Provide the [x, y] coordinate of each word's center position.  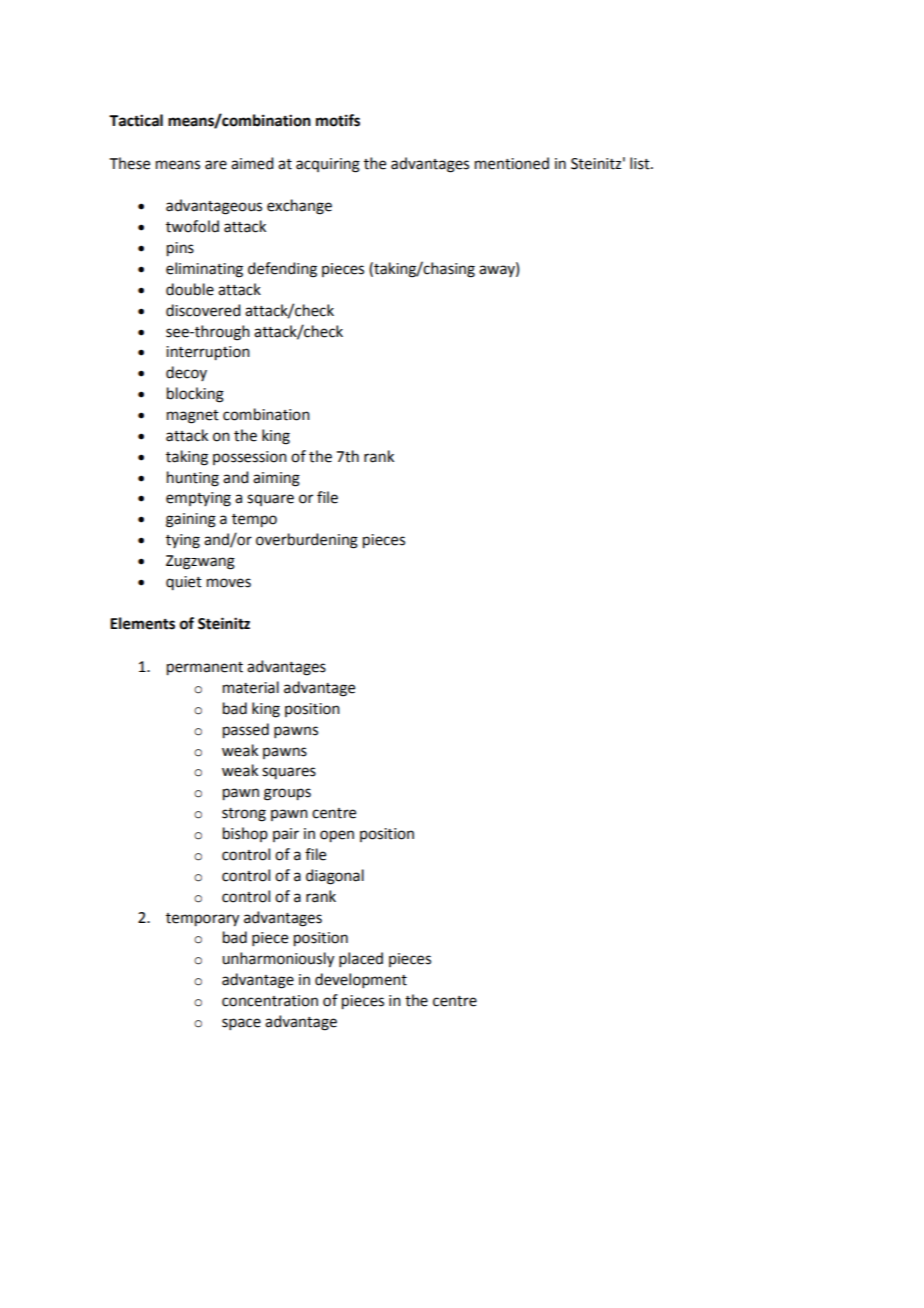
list [641, 163]
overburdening [307, 541]
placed [361, 959]
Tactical [136, 120]
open [337, 836]
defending [282, 270]
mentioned [512, 163]
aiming [276, 479]
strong [244, 815]
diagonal [335, 877]
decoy [186, 373]
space [241, 1024]
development [361, 980]
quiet [184, 583]
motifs [338, 120]
